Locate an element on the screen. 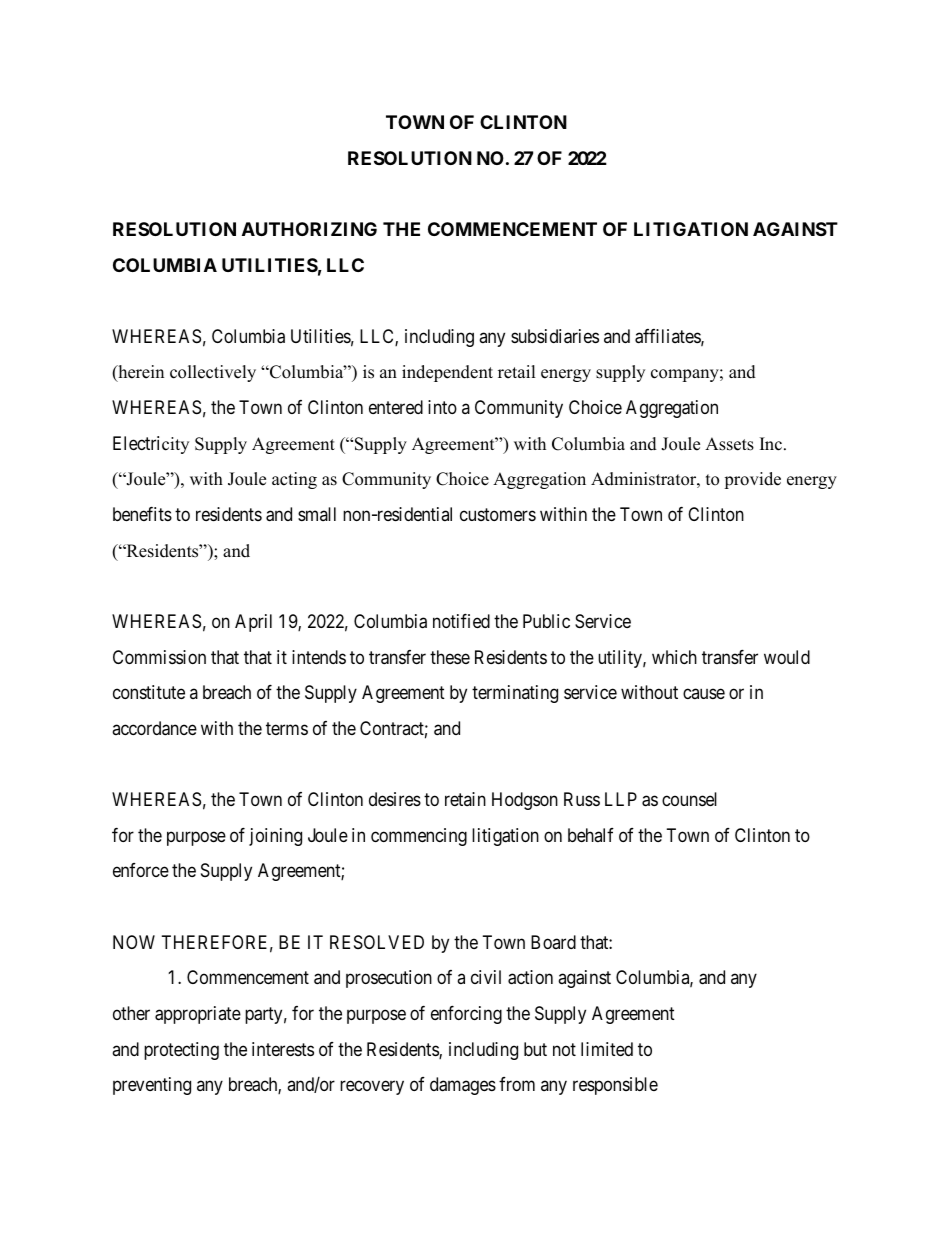 This screenshot has height=1233, width=952. AUTHORIZING is located at coordinates (309, 229).
